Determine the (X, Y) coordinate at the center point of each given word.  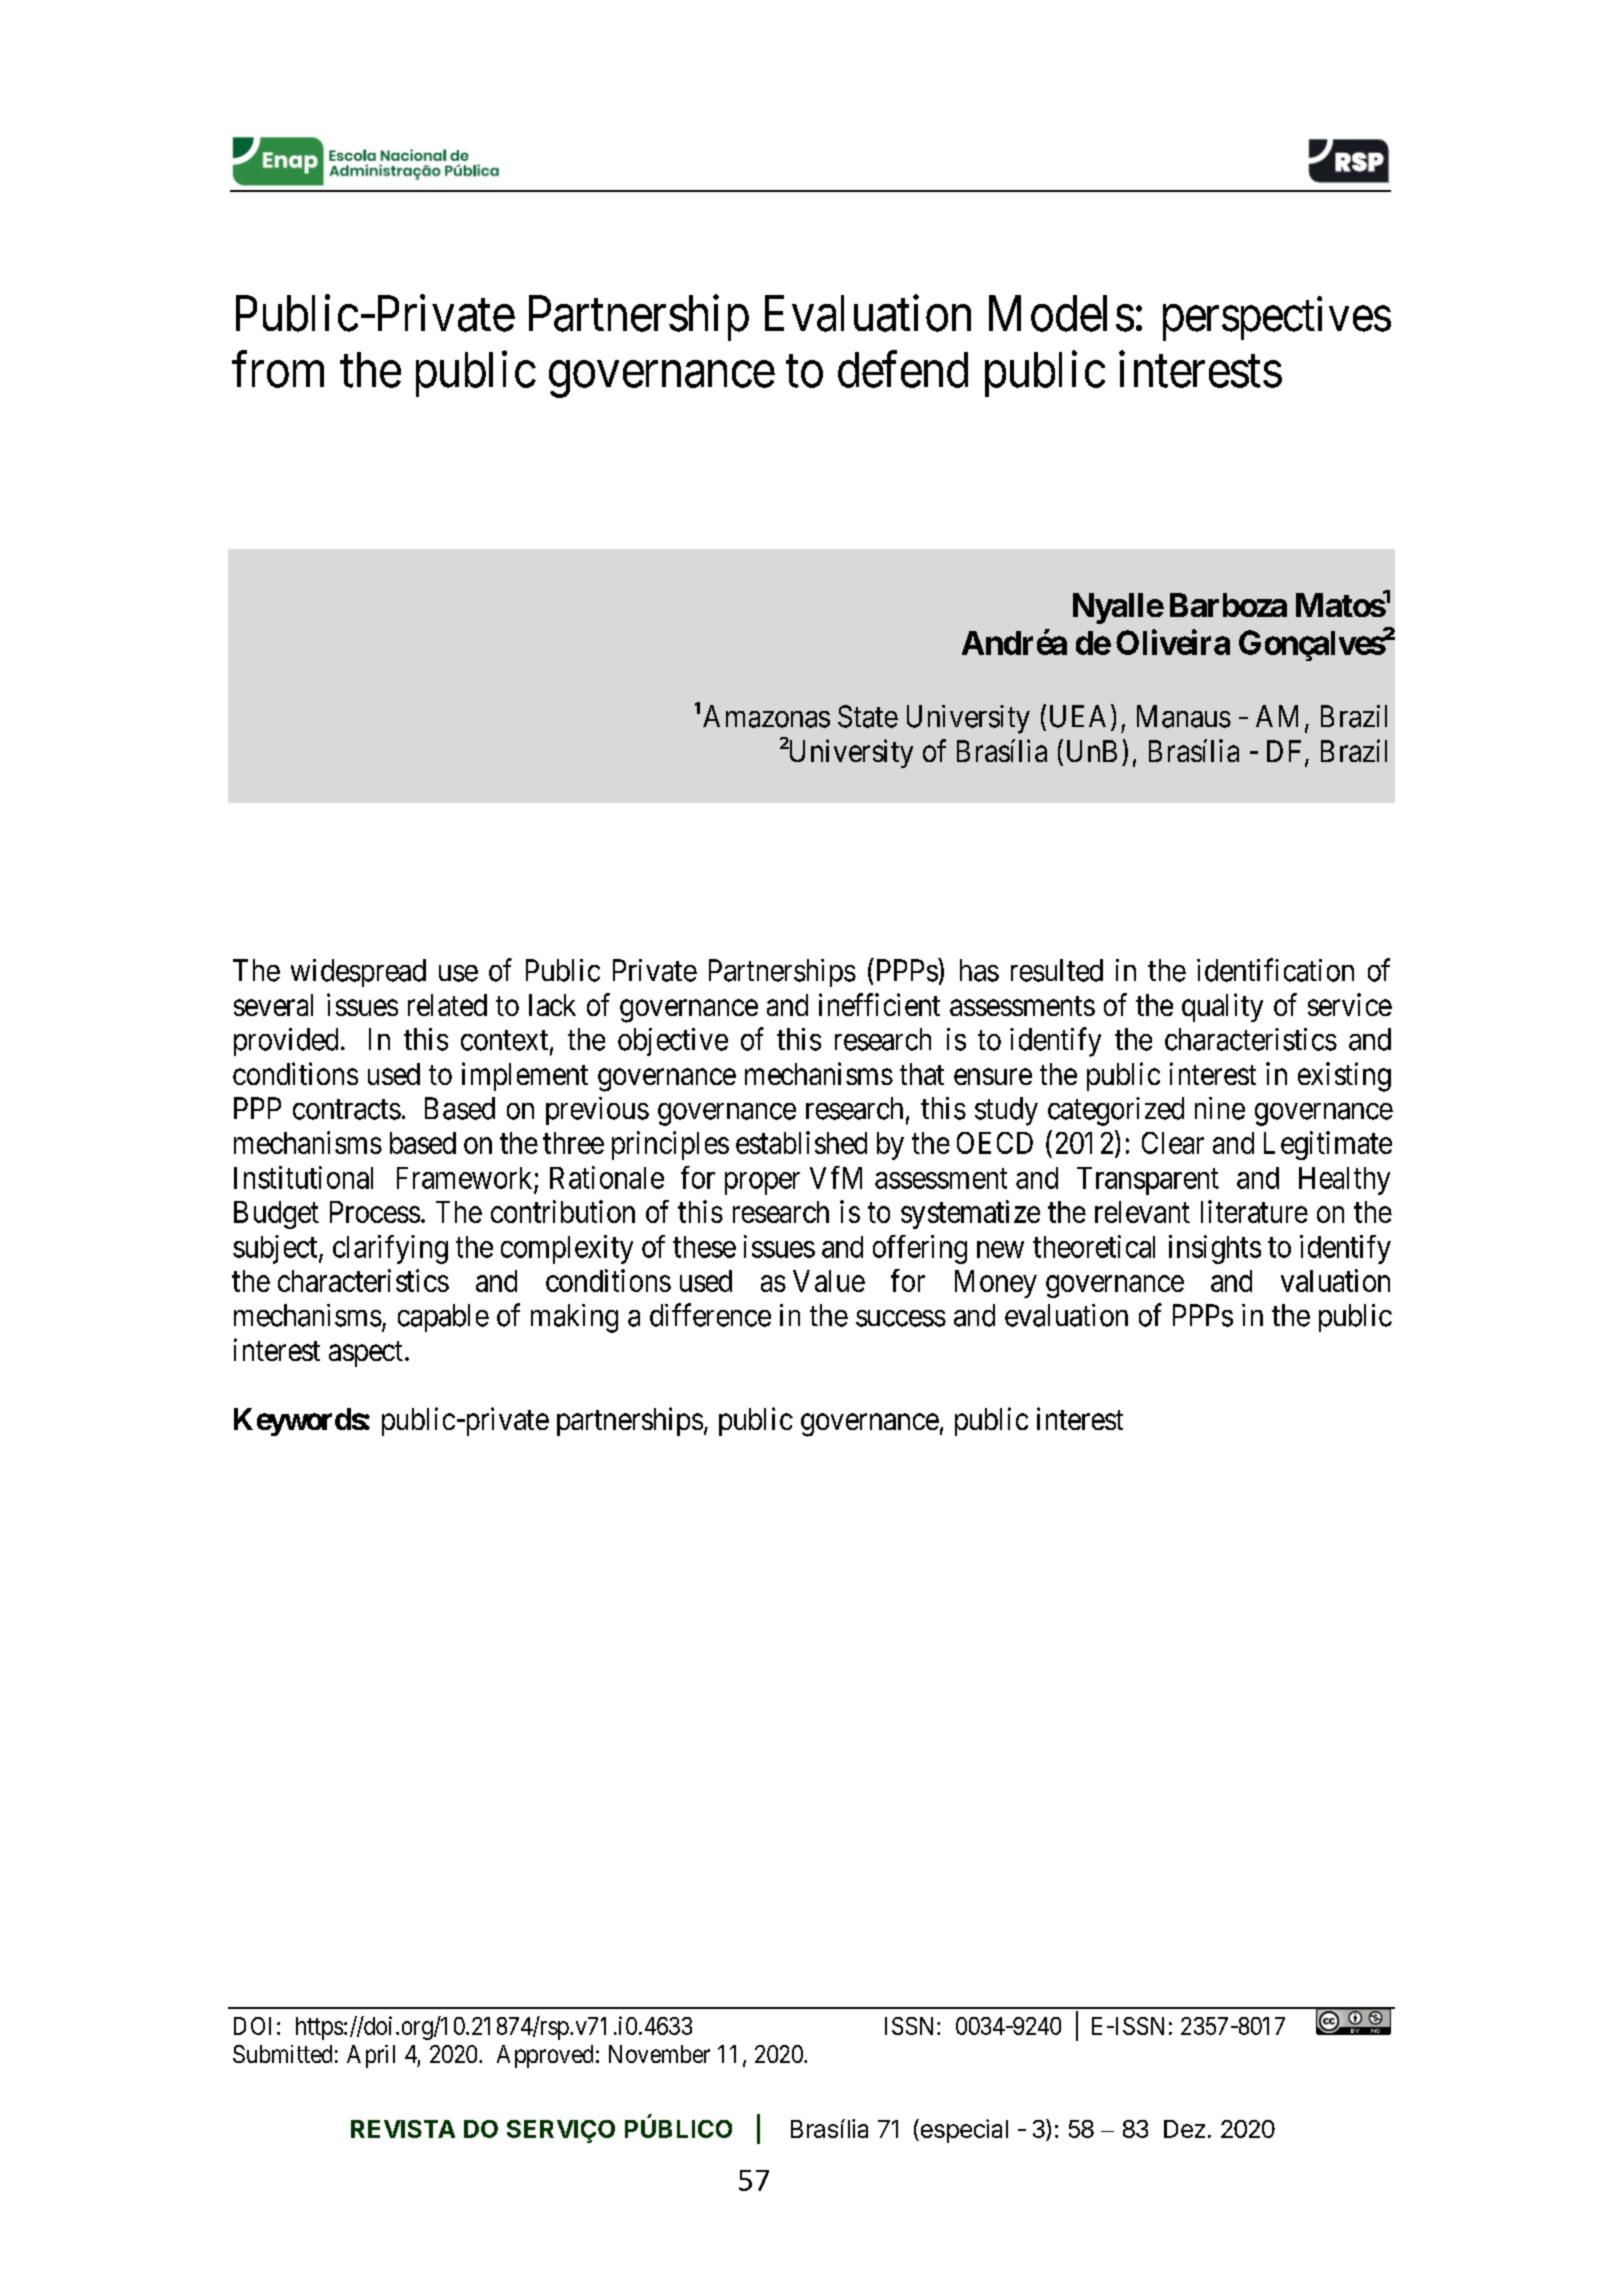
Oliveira (1173, 642)
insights (1215, 1249)
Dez (1184, 2129)
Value (829, 1281)
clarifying (390, 1249)
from (278, 369)
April (371, 2056)
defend (903, 369)
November (659, 2054)
